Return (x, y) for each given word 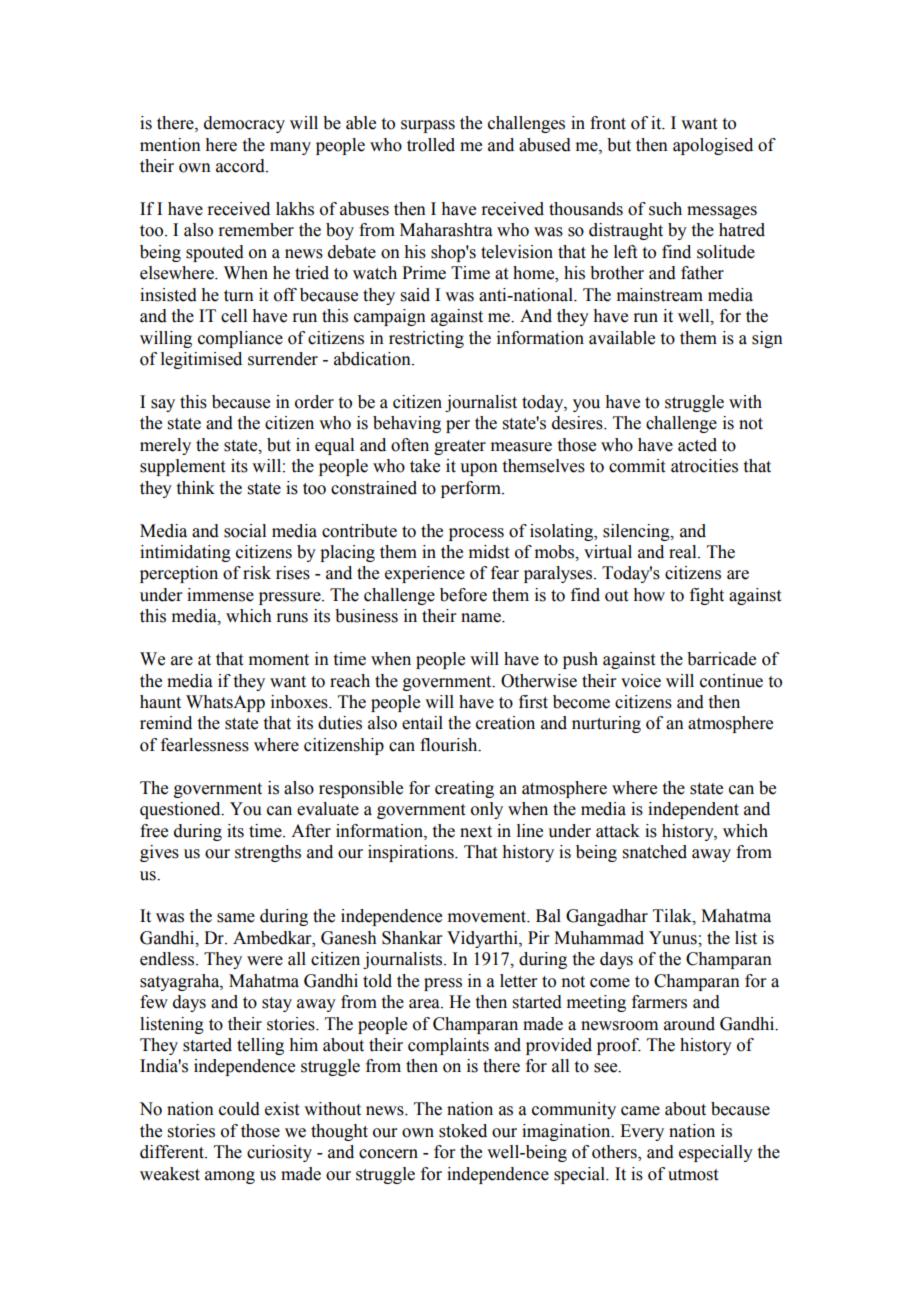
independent (693, 810)
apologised (713, 146)
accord (241, 166)
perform (472, 489)
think (196, 488)
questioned (181, 810)
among (230, 1177)
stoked (463, 1131)
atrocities (704, 466)
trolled (431, 145)
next (476, 832)
